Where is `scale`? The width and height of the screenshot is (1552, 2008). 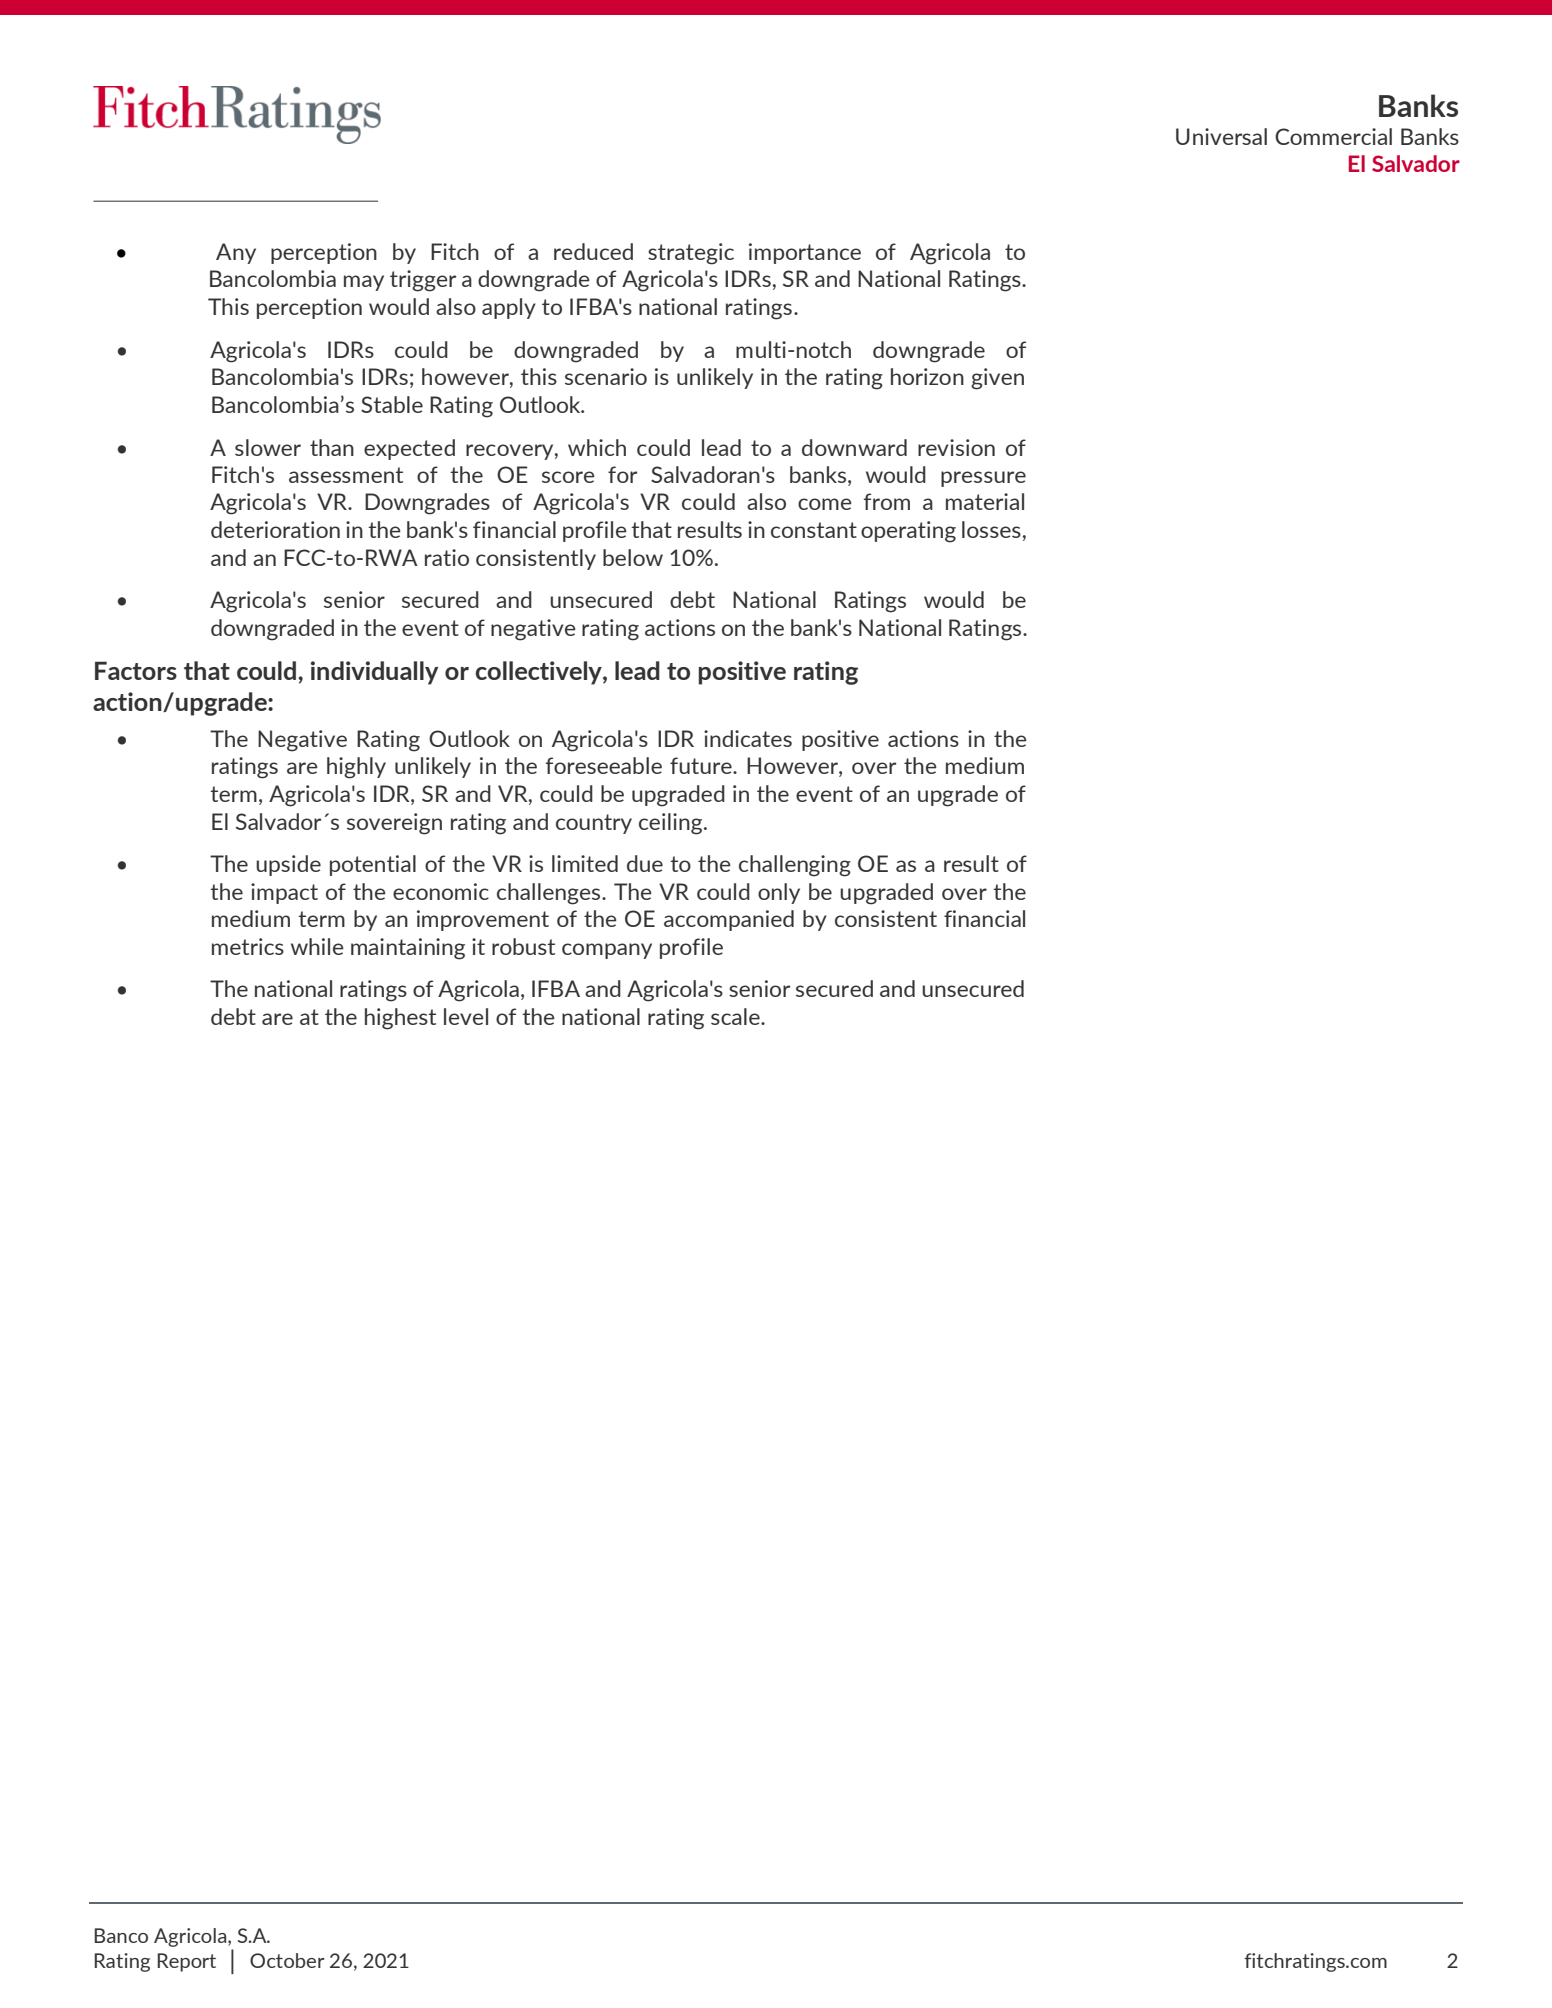 scale is located at coordinates (736, 1016).
